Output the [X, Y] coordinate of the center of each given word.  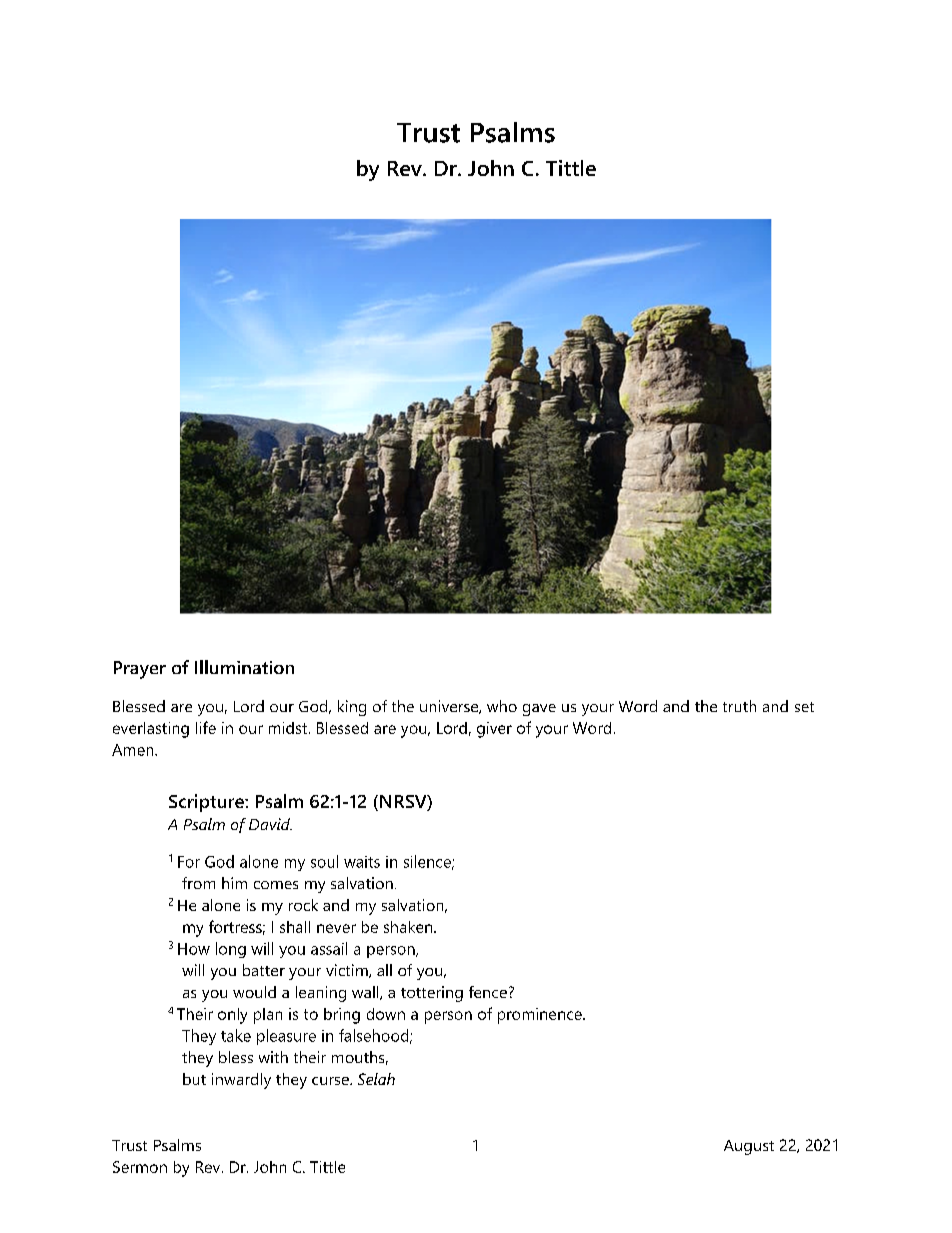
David [270, 824]
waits [362, 862]
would [254, 992]
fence [488, 992]
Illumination [244, 667]
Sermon [140, 1167]
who [502, 706]
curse [331, 1081]
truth [739, 706]
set [804, 707]
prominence [541, 1016]
